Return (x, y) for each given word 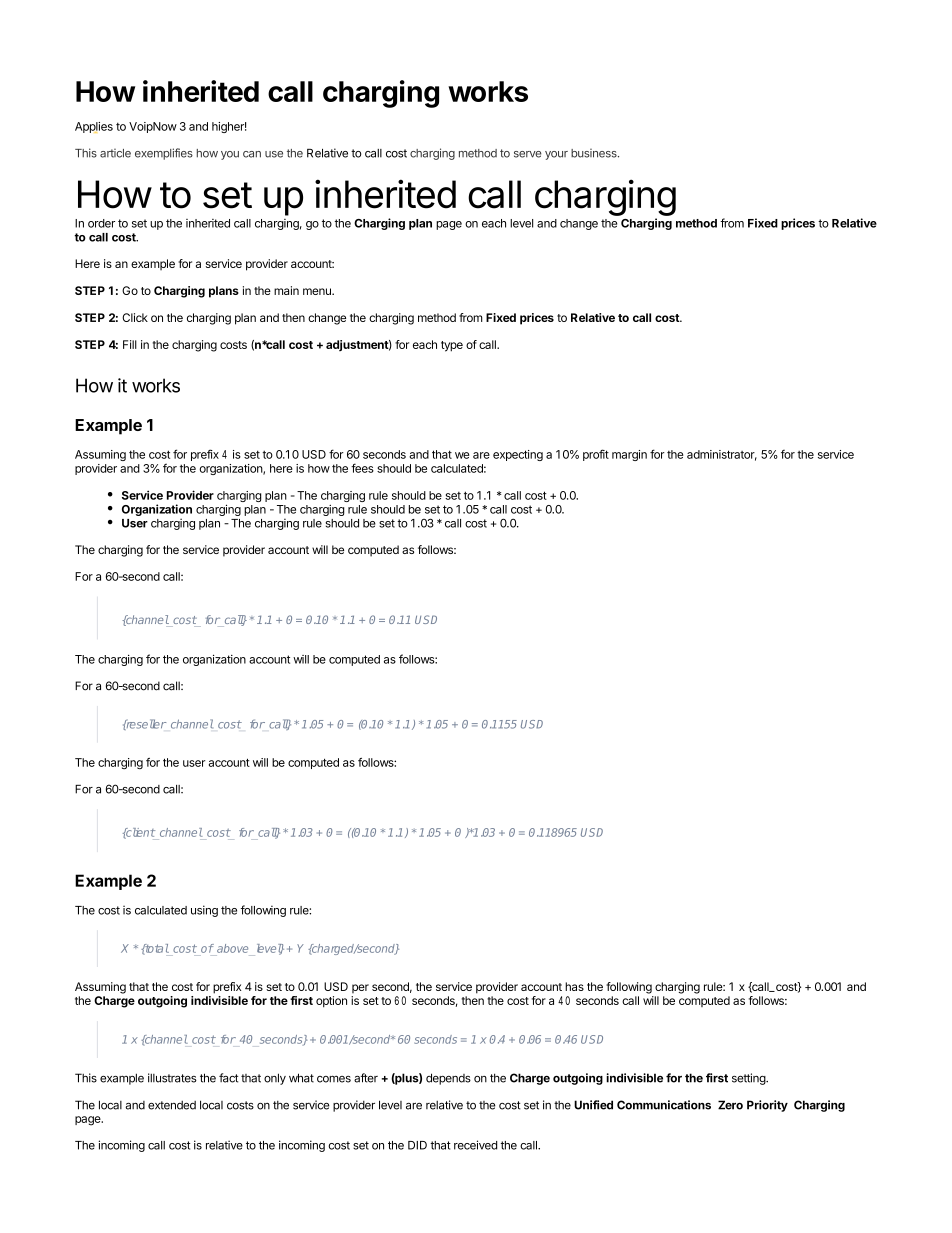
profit (596, 455)
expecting (518, 455)
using (204, 911)
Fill (130, 344)
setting (749, 1079)
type (452, 346)
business (595, 153)
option (331, 1002)
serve (528, 154)
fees (362, 468)
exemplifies (164, 154)
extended (172, 1105)
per (360, 988)
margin (629, 455)
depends (448, 1079)
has (574, 986)
